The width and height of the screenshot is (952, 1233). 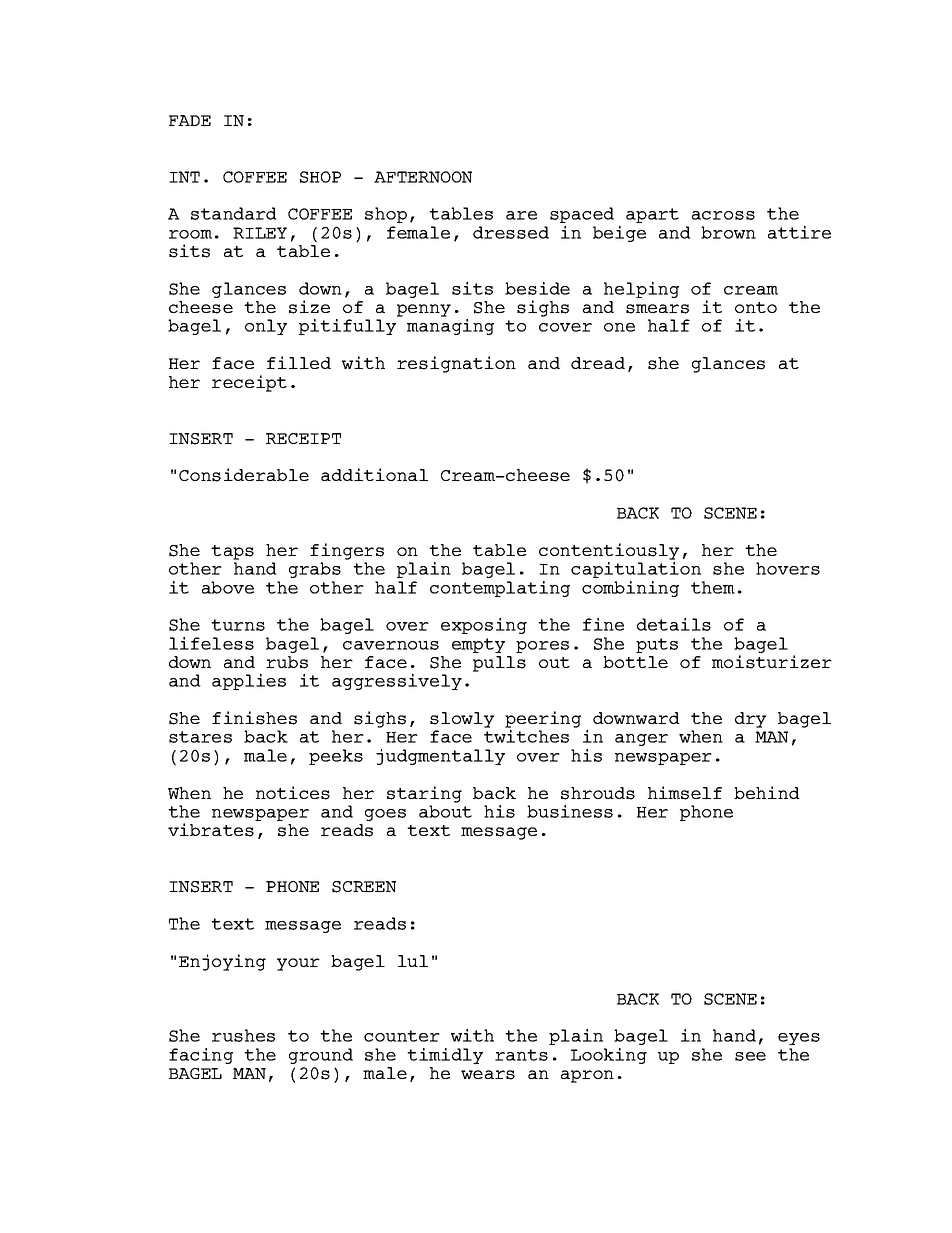 What do you see at coordinates (713, 587) in the screenshot?
I see `them` at bounding box center [713, 587].
